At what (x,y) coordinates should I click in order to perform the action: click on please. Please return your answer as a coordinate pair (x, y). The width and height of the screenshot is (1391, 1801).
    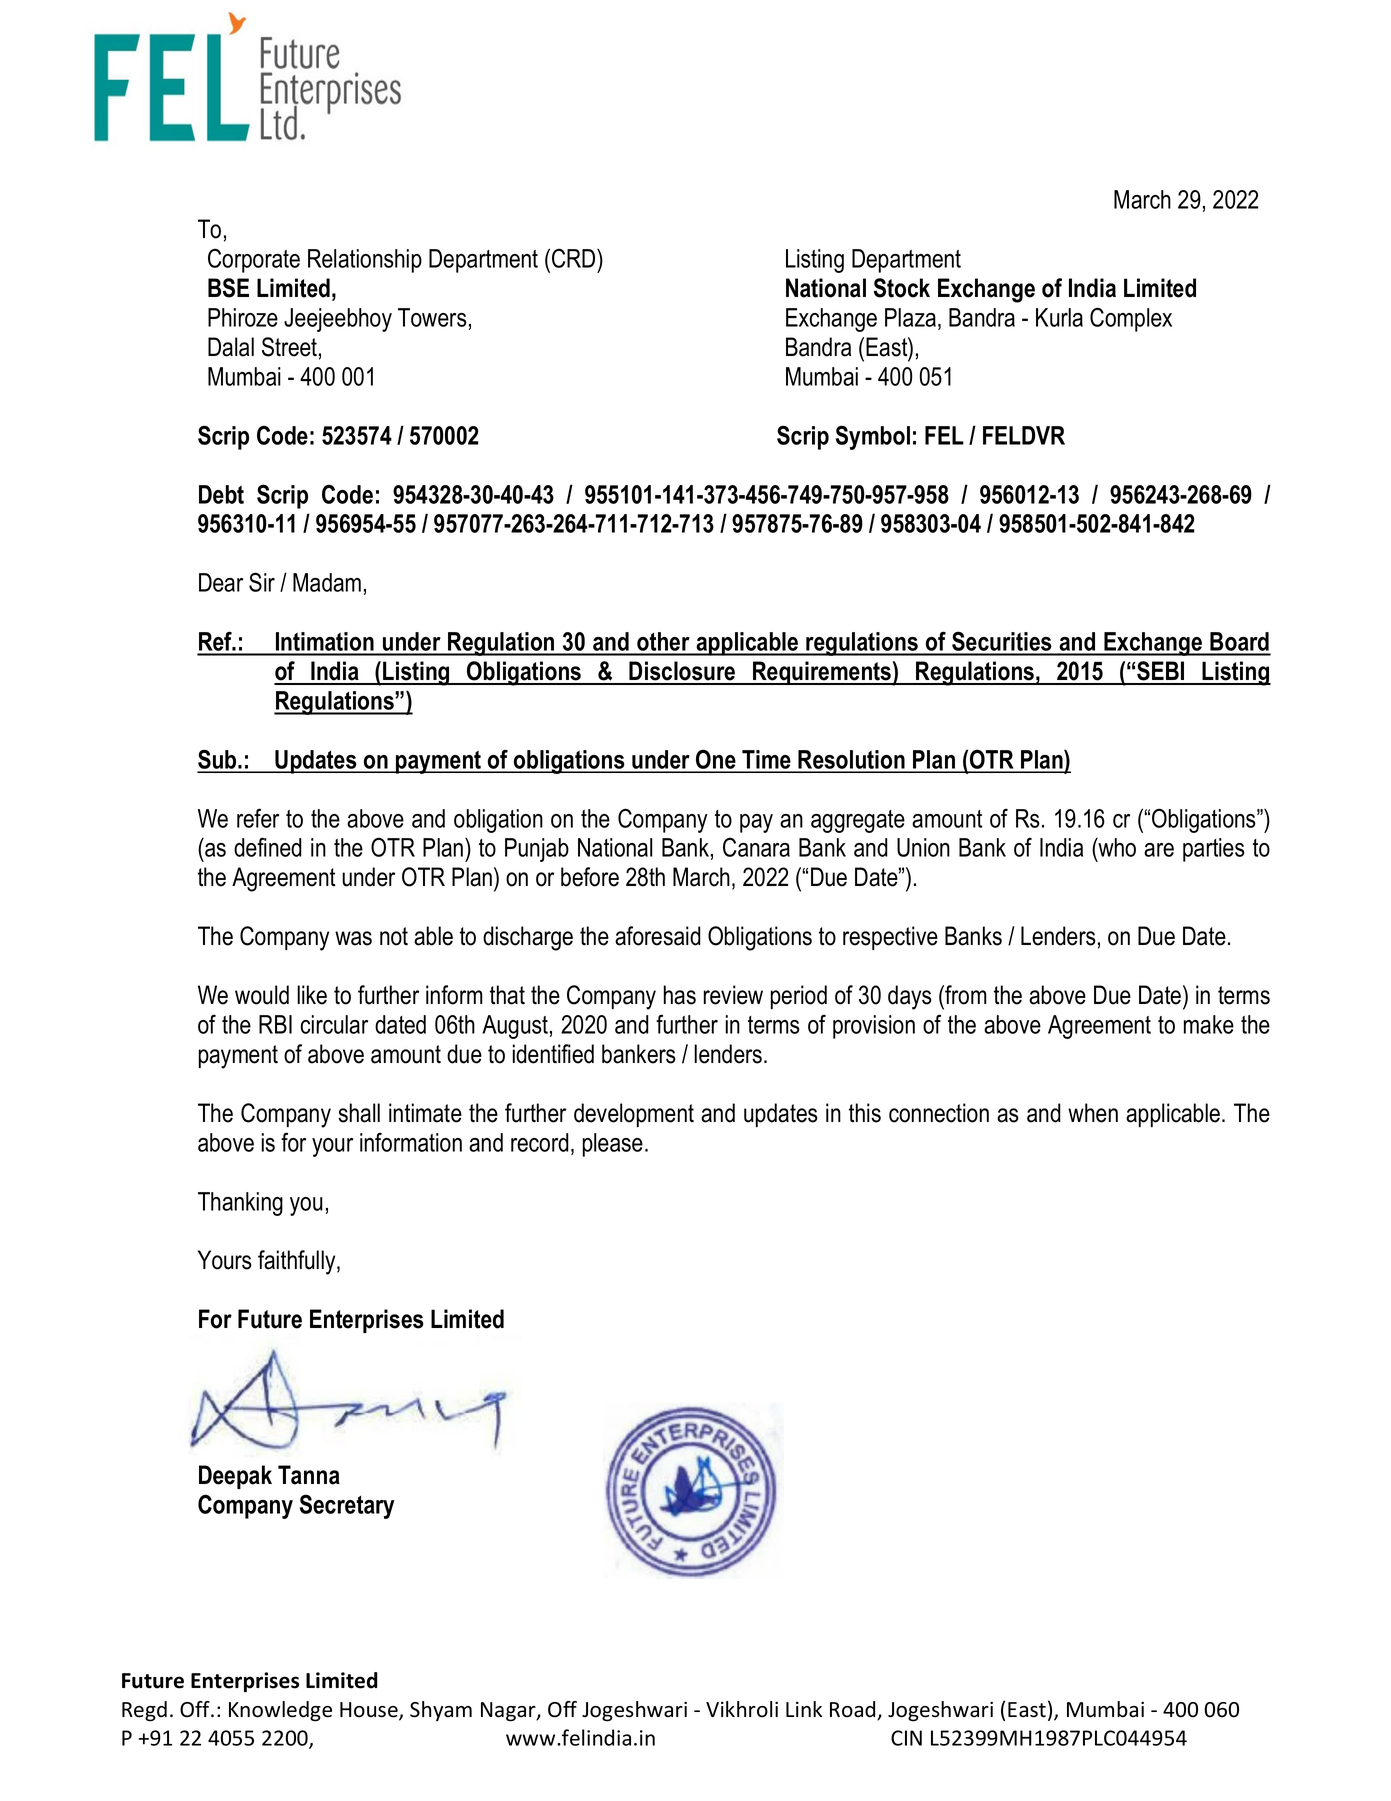
    Looking at the image, I should click on (613, 1145).
